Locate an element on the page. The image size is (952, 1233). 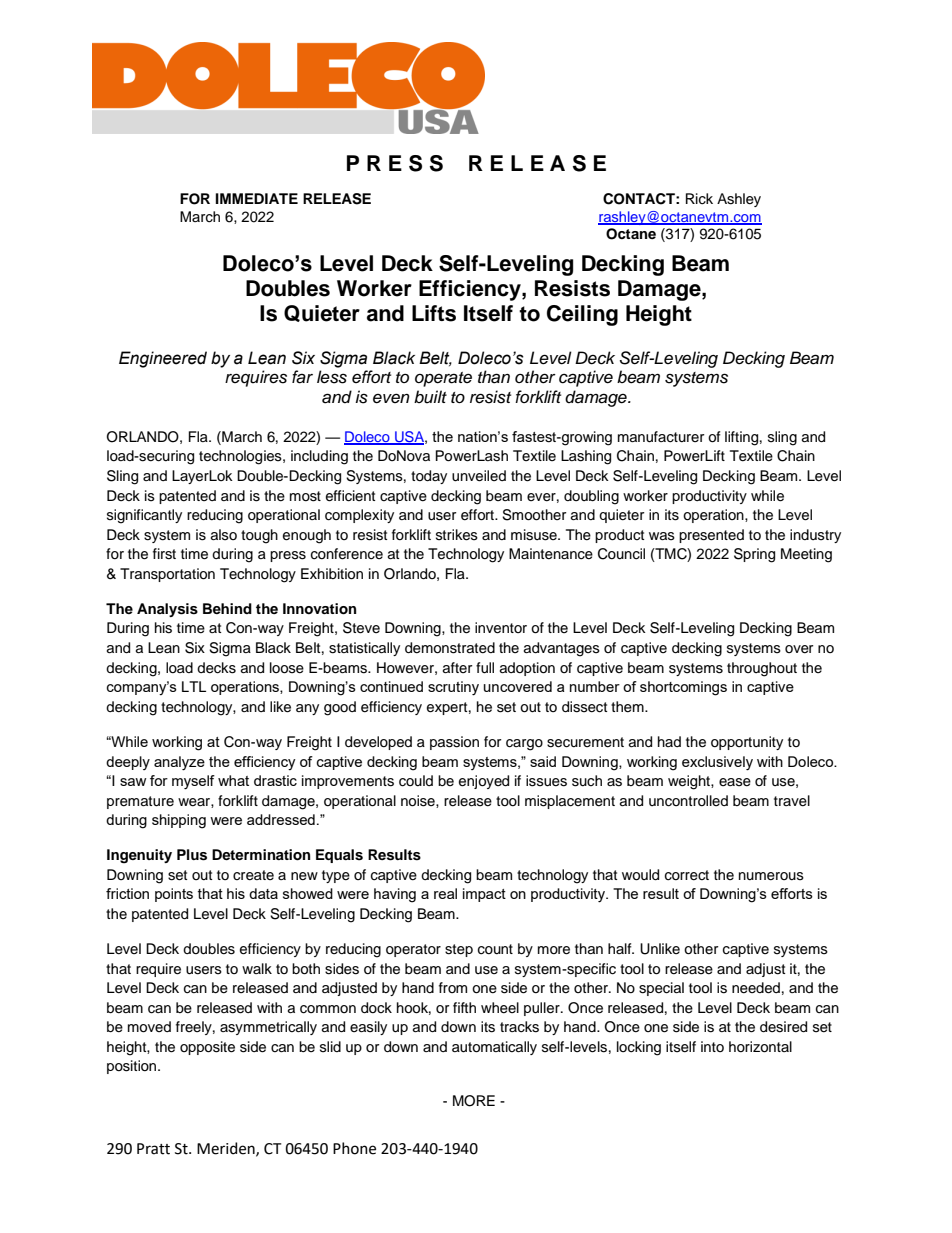
throughout is located at coordinates (762, 669).
